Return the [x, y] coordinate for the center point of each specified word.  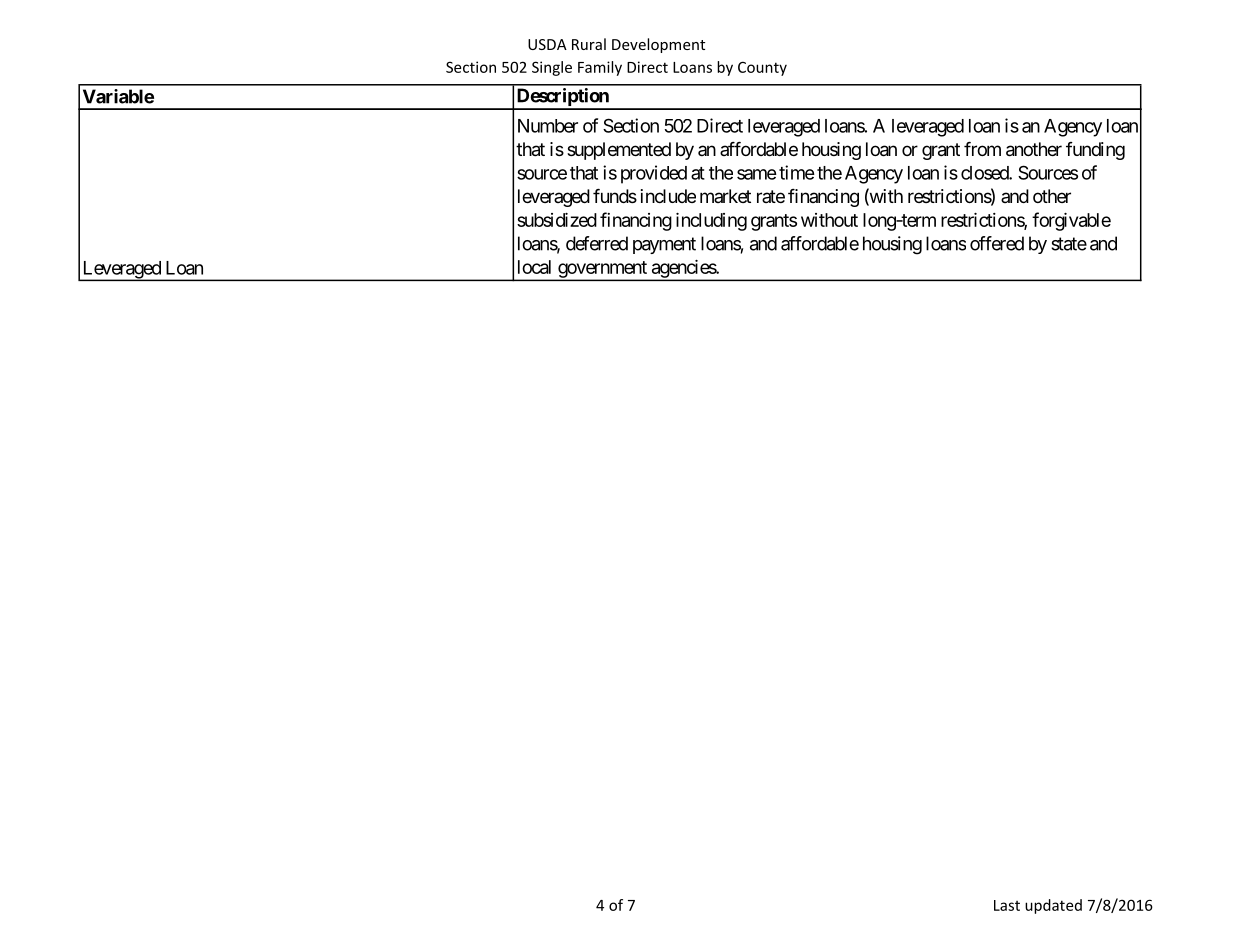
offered [997, 243]
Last [1007, 905]
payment [664, 245]
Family [600, 68]
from [982, 149]
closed [985, 173]
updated [1053, 906]
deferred [597, 243]
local [534, 267]
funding [1095, 151]
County [762, 68]
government [602, 270]
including [711, 222]
